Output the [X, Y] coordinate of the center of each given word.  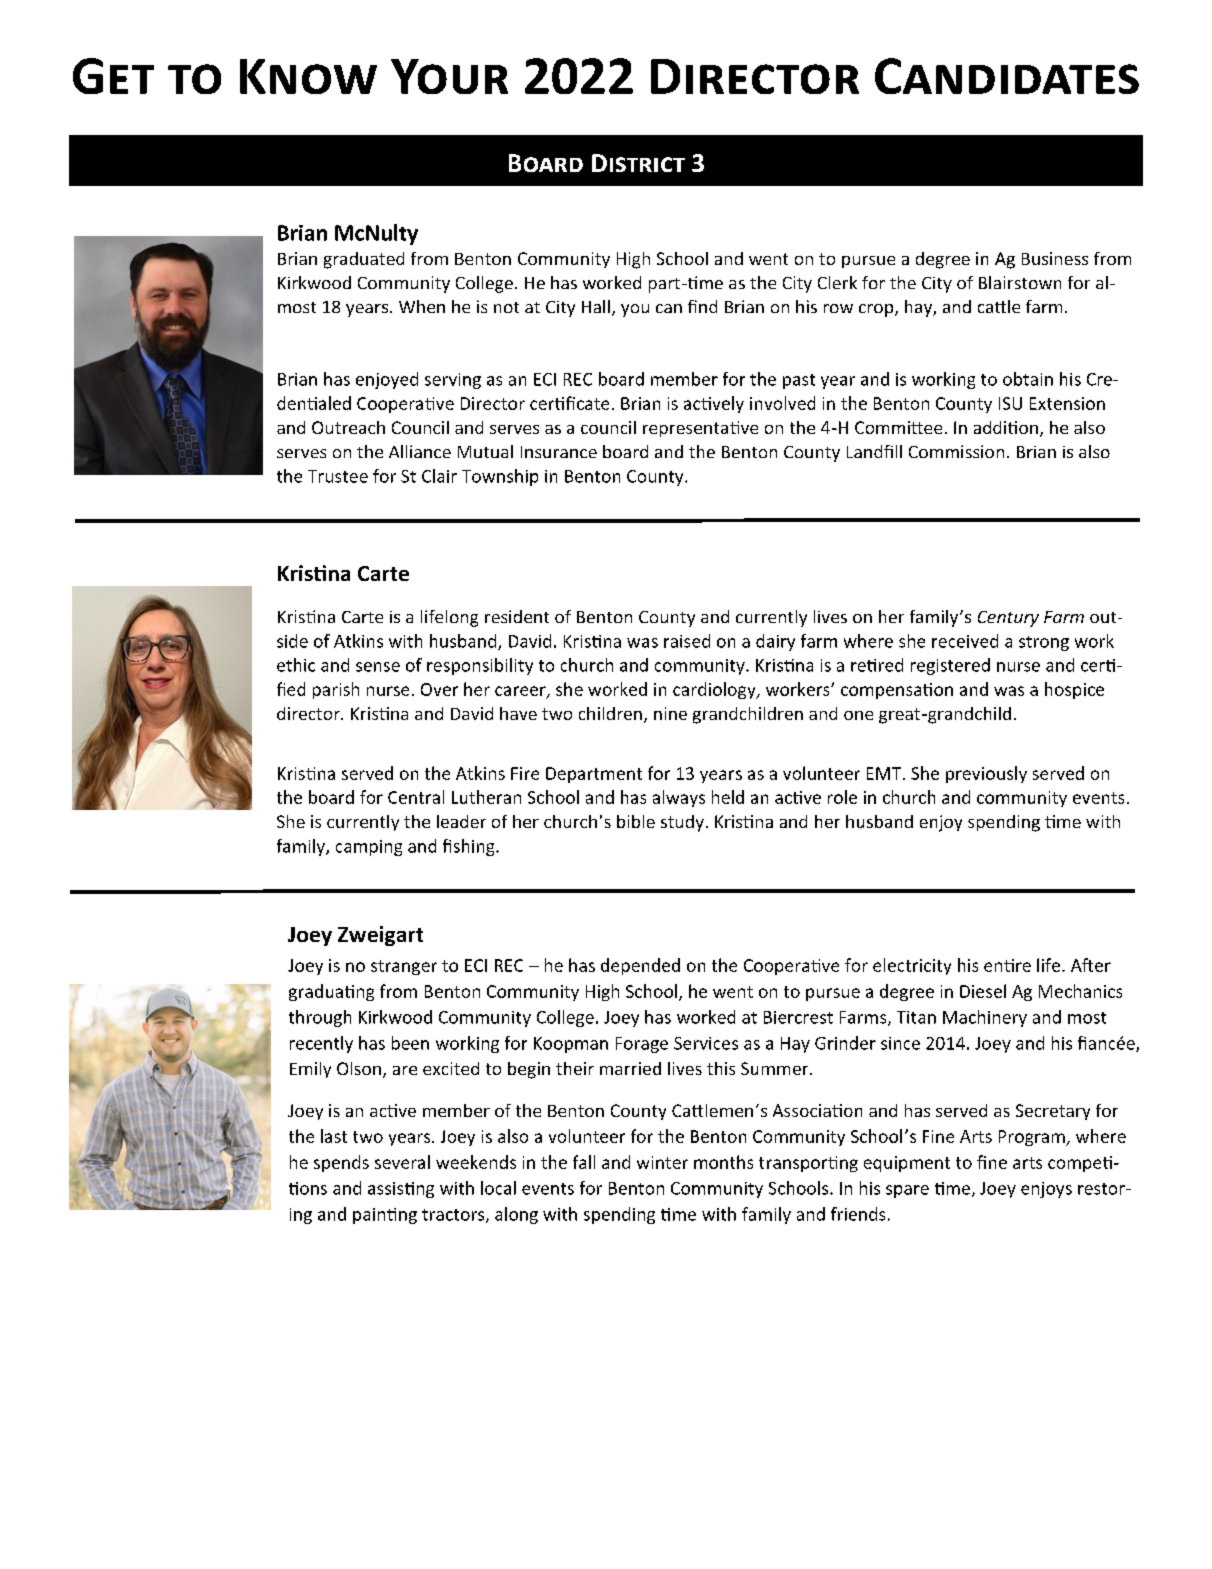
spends [341, 1163]
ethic [296, 665]
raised [687, 641]
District [638, 163]
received [965, 641]
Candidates [1007, 76]
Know [308, 76]
